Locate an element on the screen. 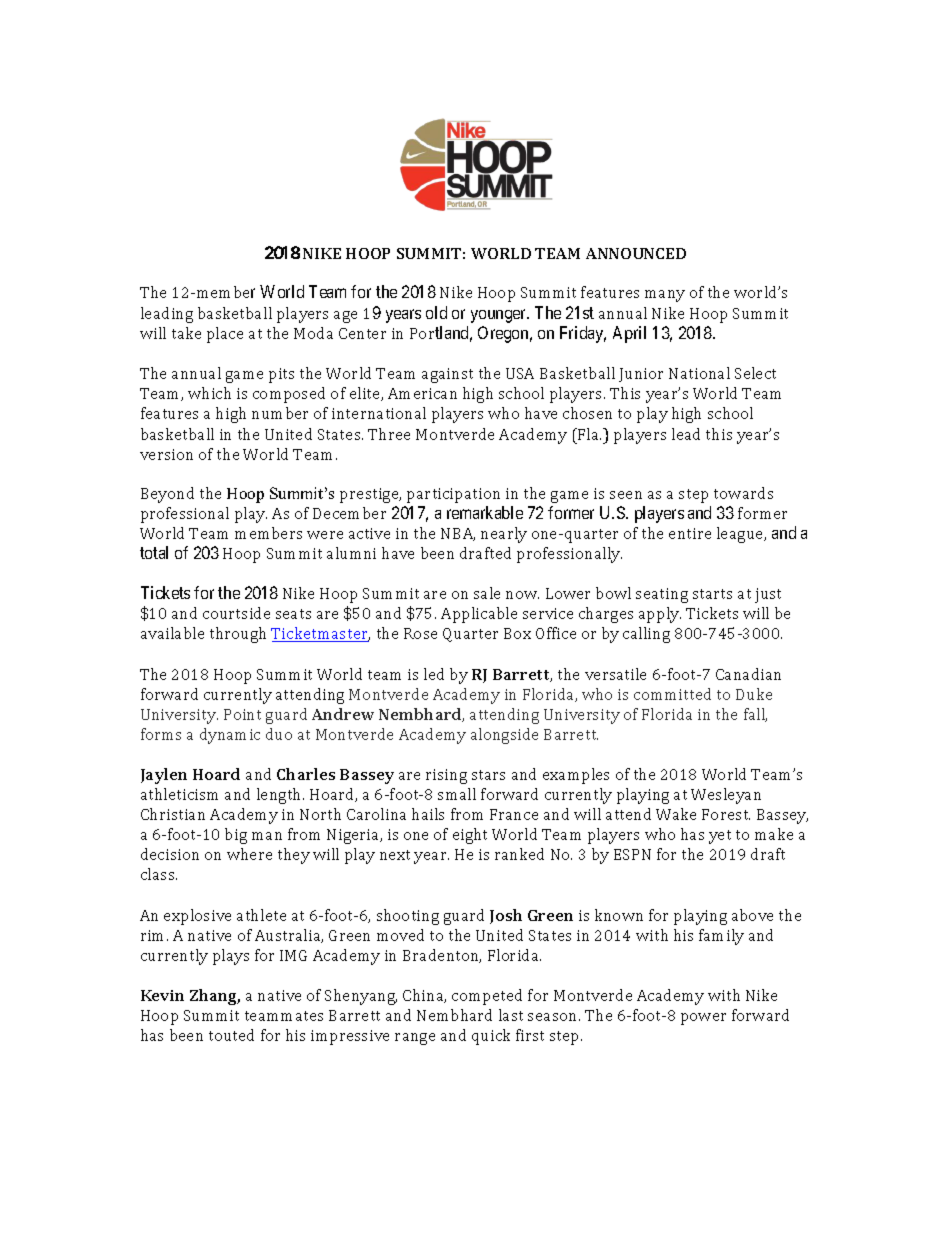  power is located at coordinates (703, 1019).
